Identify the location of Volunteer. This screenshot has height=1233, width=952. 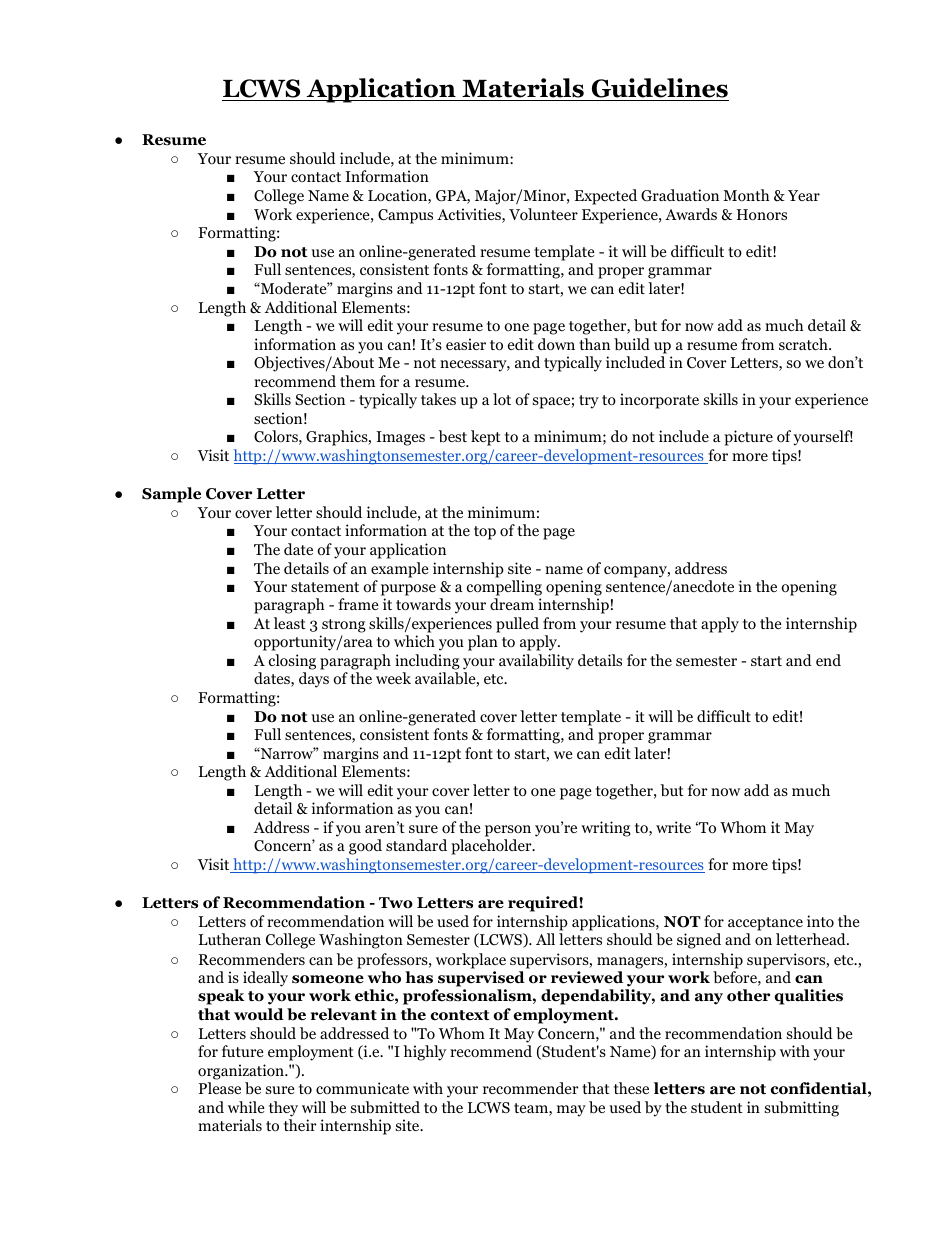
(543, 214).
